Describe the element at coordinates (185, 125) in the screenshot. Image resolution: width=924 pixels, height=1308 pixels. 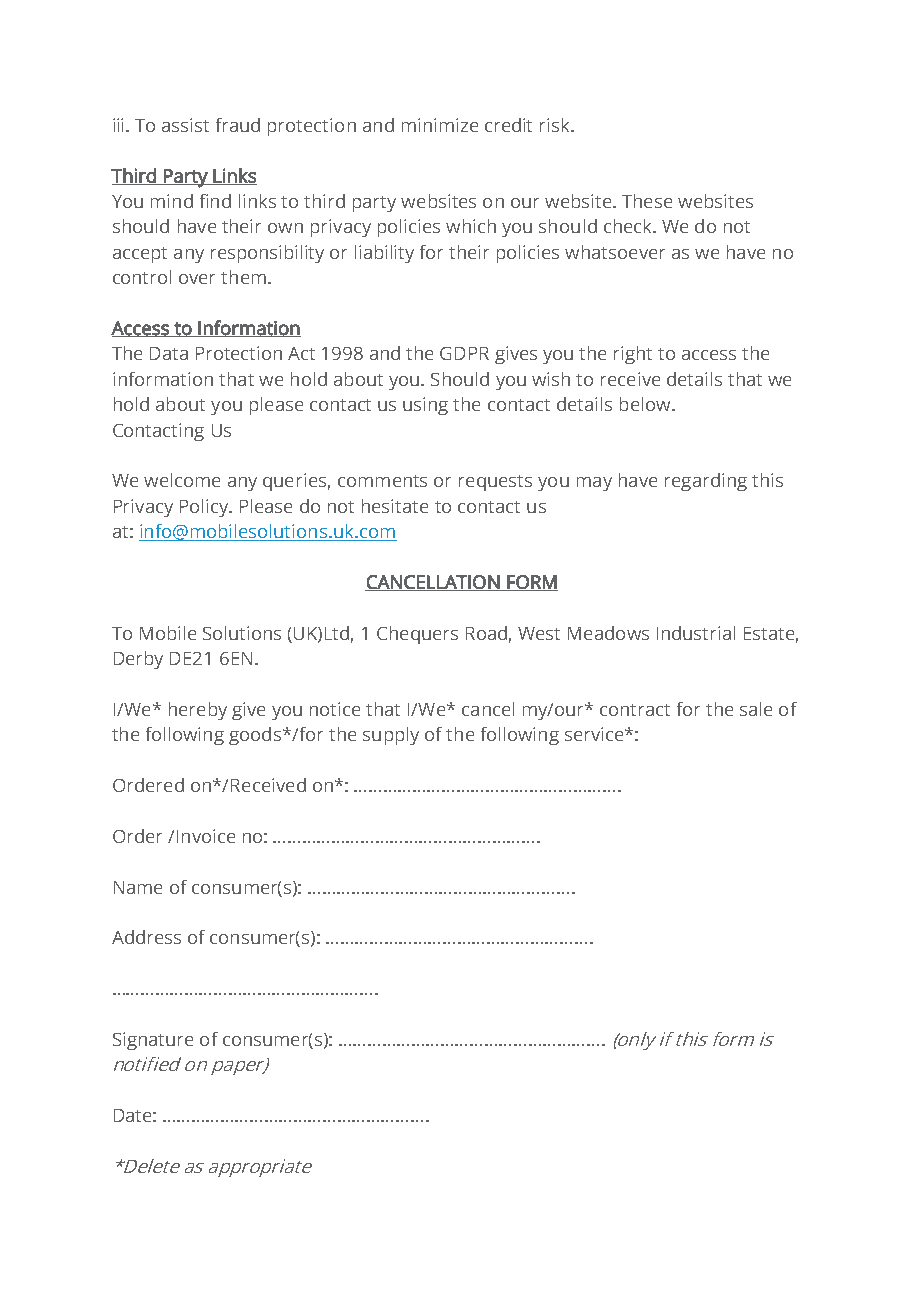
I see `assist` at that location.
